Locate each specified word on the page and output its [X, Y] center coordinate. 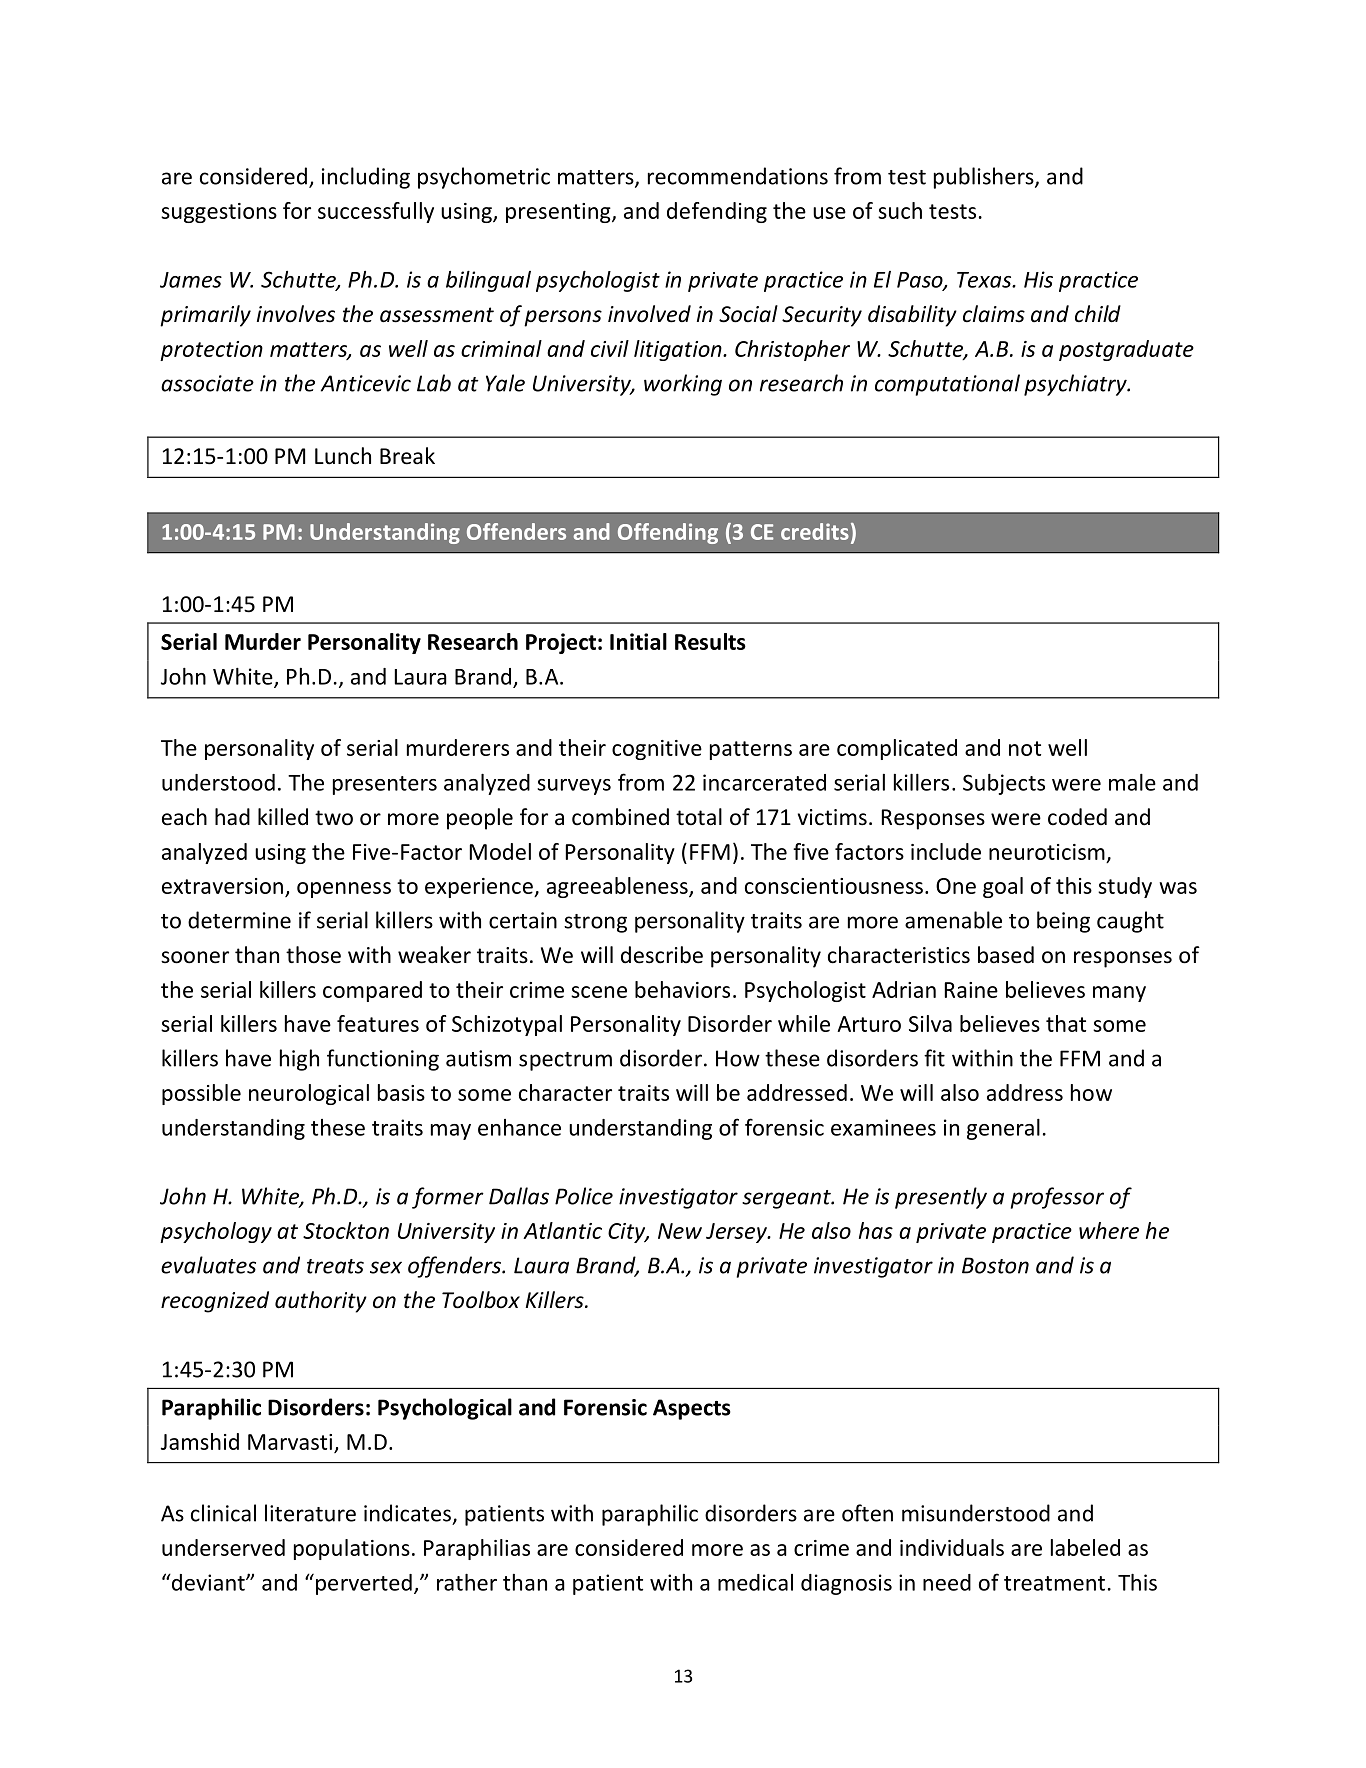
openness [344, 890]
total [699, 817]
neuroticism [1047, 852]
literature [310, 1513]
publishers [985, 178]
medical [755, 1582]
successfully [376, 212]
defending [717, 212]
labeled [1085, 1547]
